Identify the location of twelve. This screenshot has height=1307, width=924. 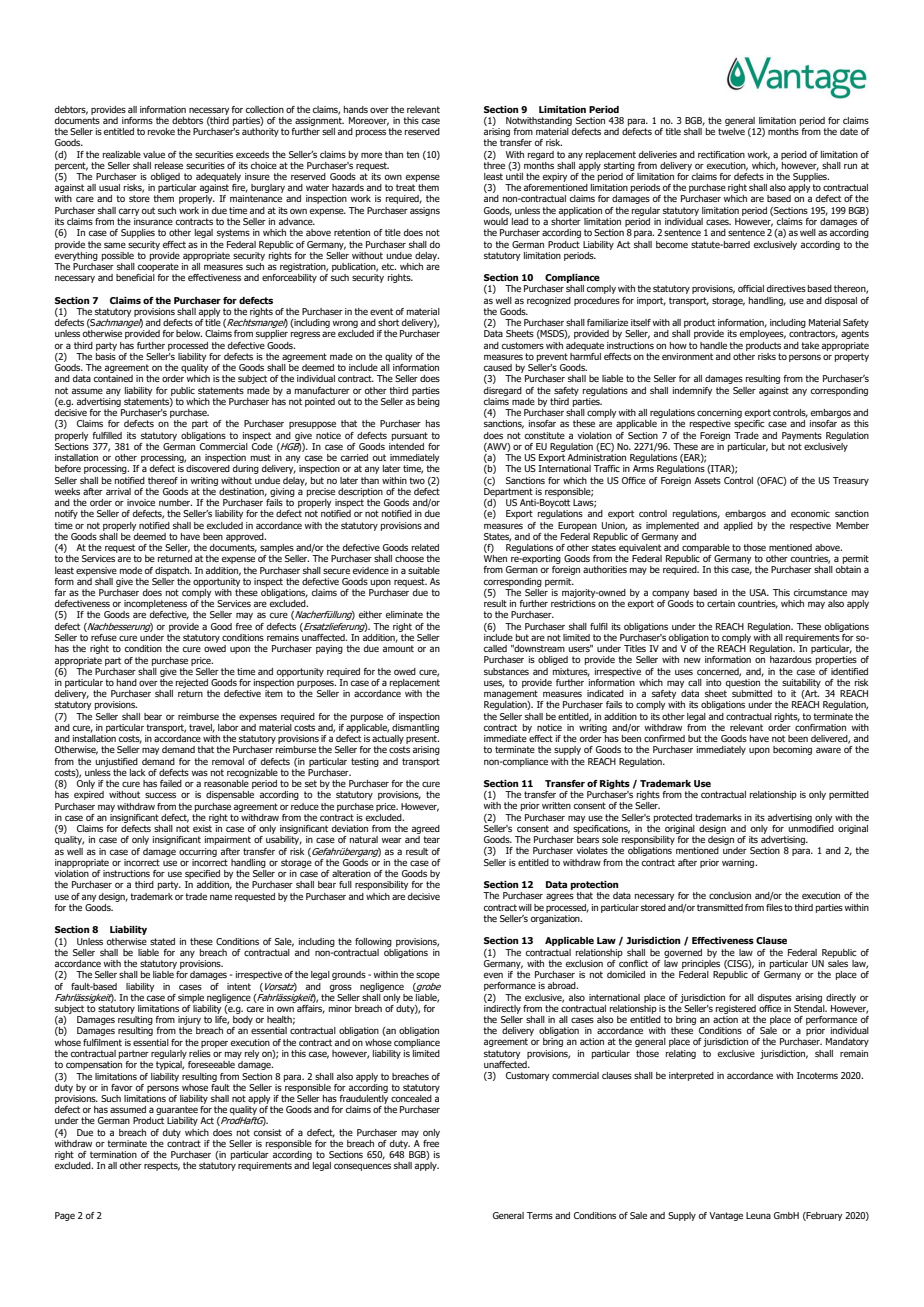
(731, 131).
